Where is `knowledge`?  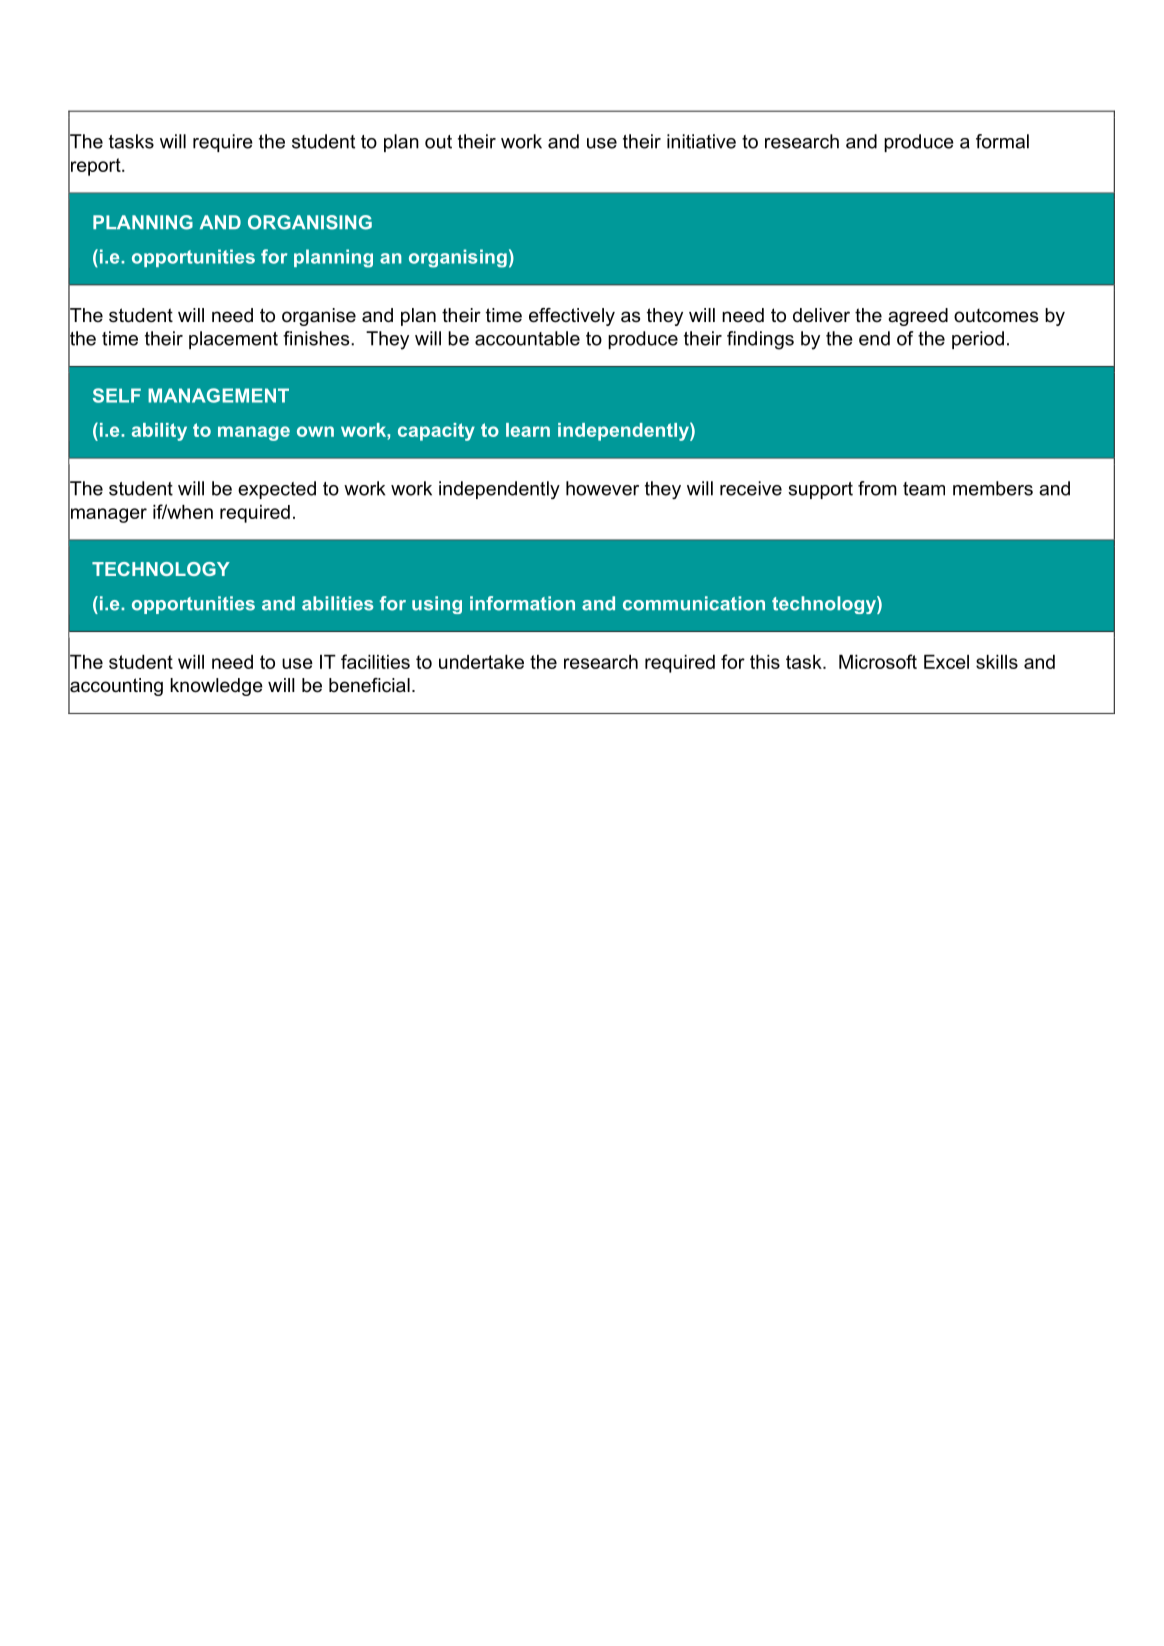
knowledge is located at coordinates (216, 687).
